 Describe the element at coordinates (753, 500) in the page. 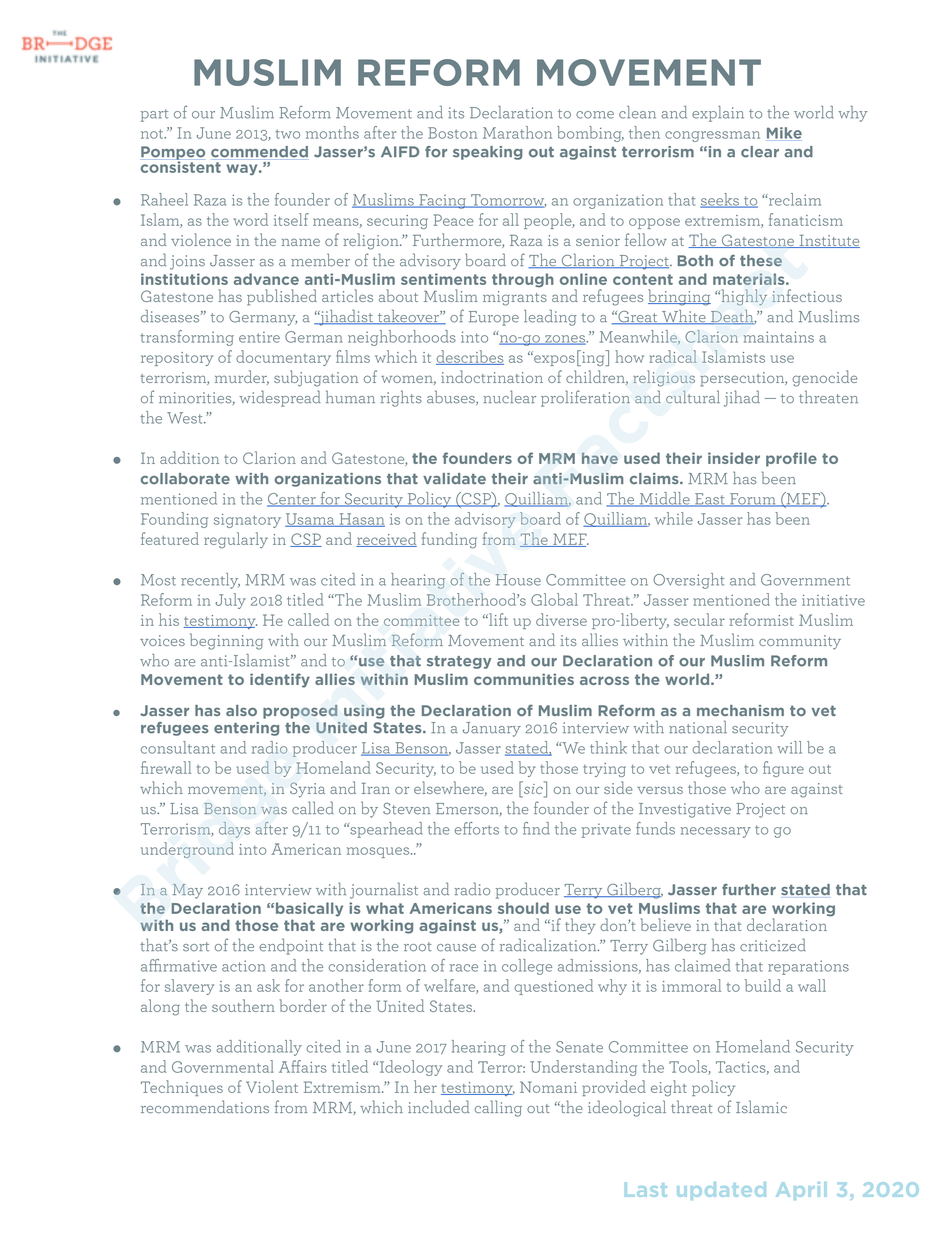

I see `Forum` at that location.
